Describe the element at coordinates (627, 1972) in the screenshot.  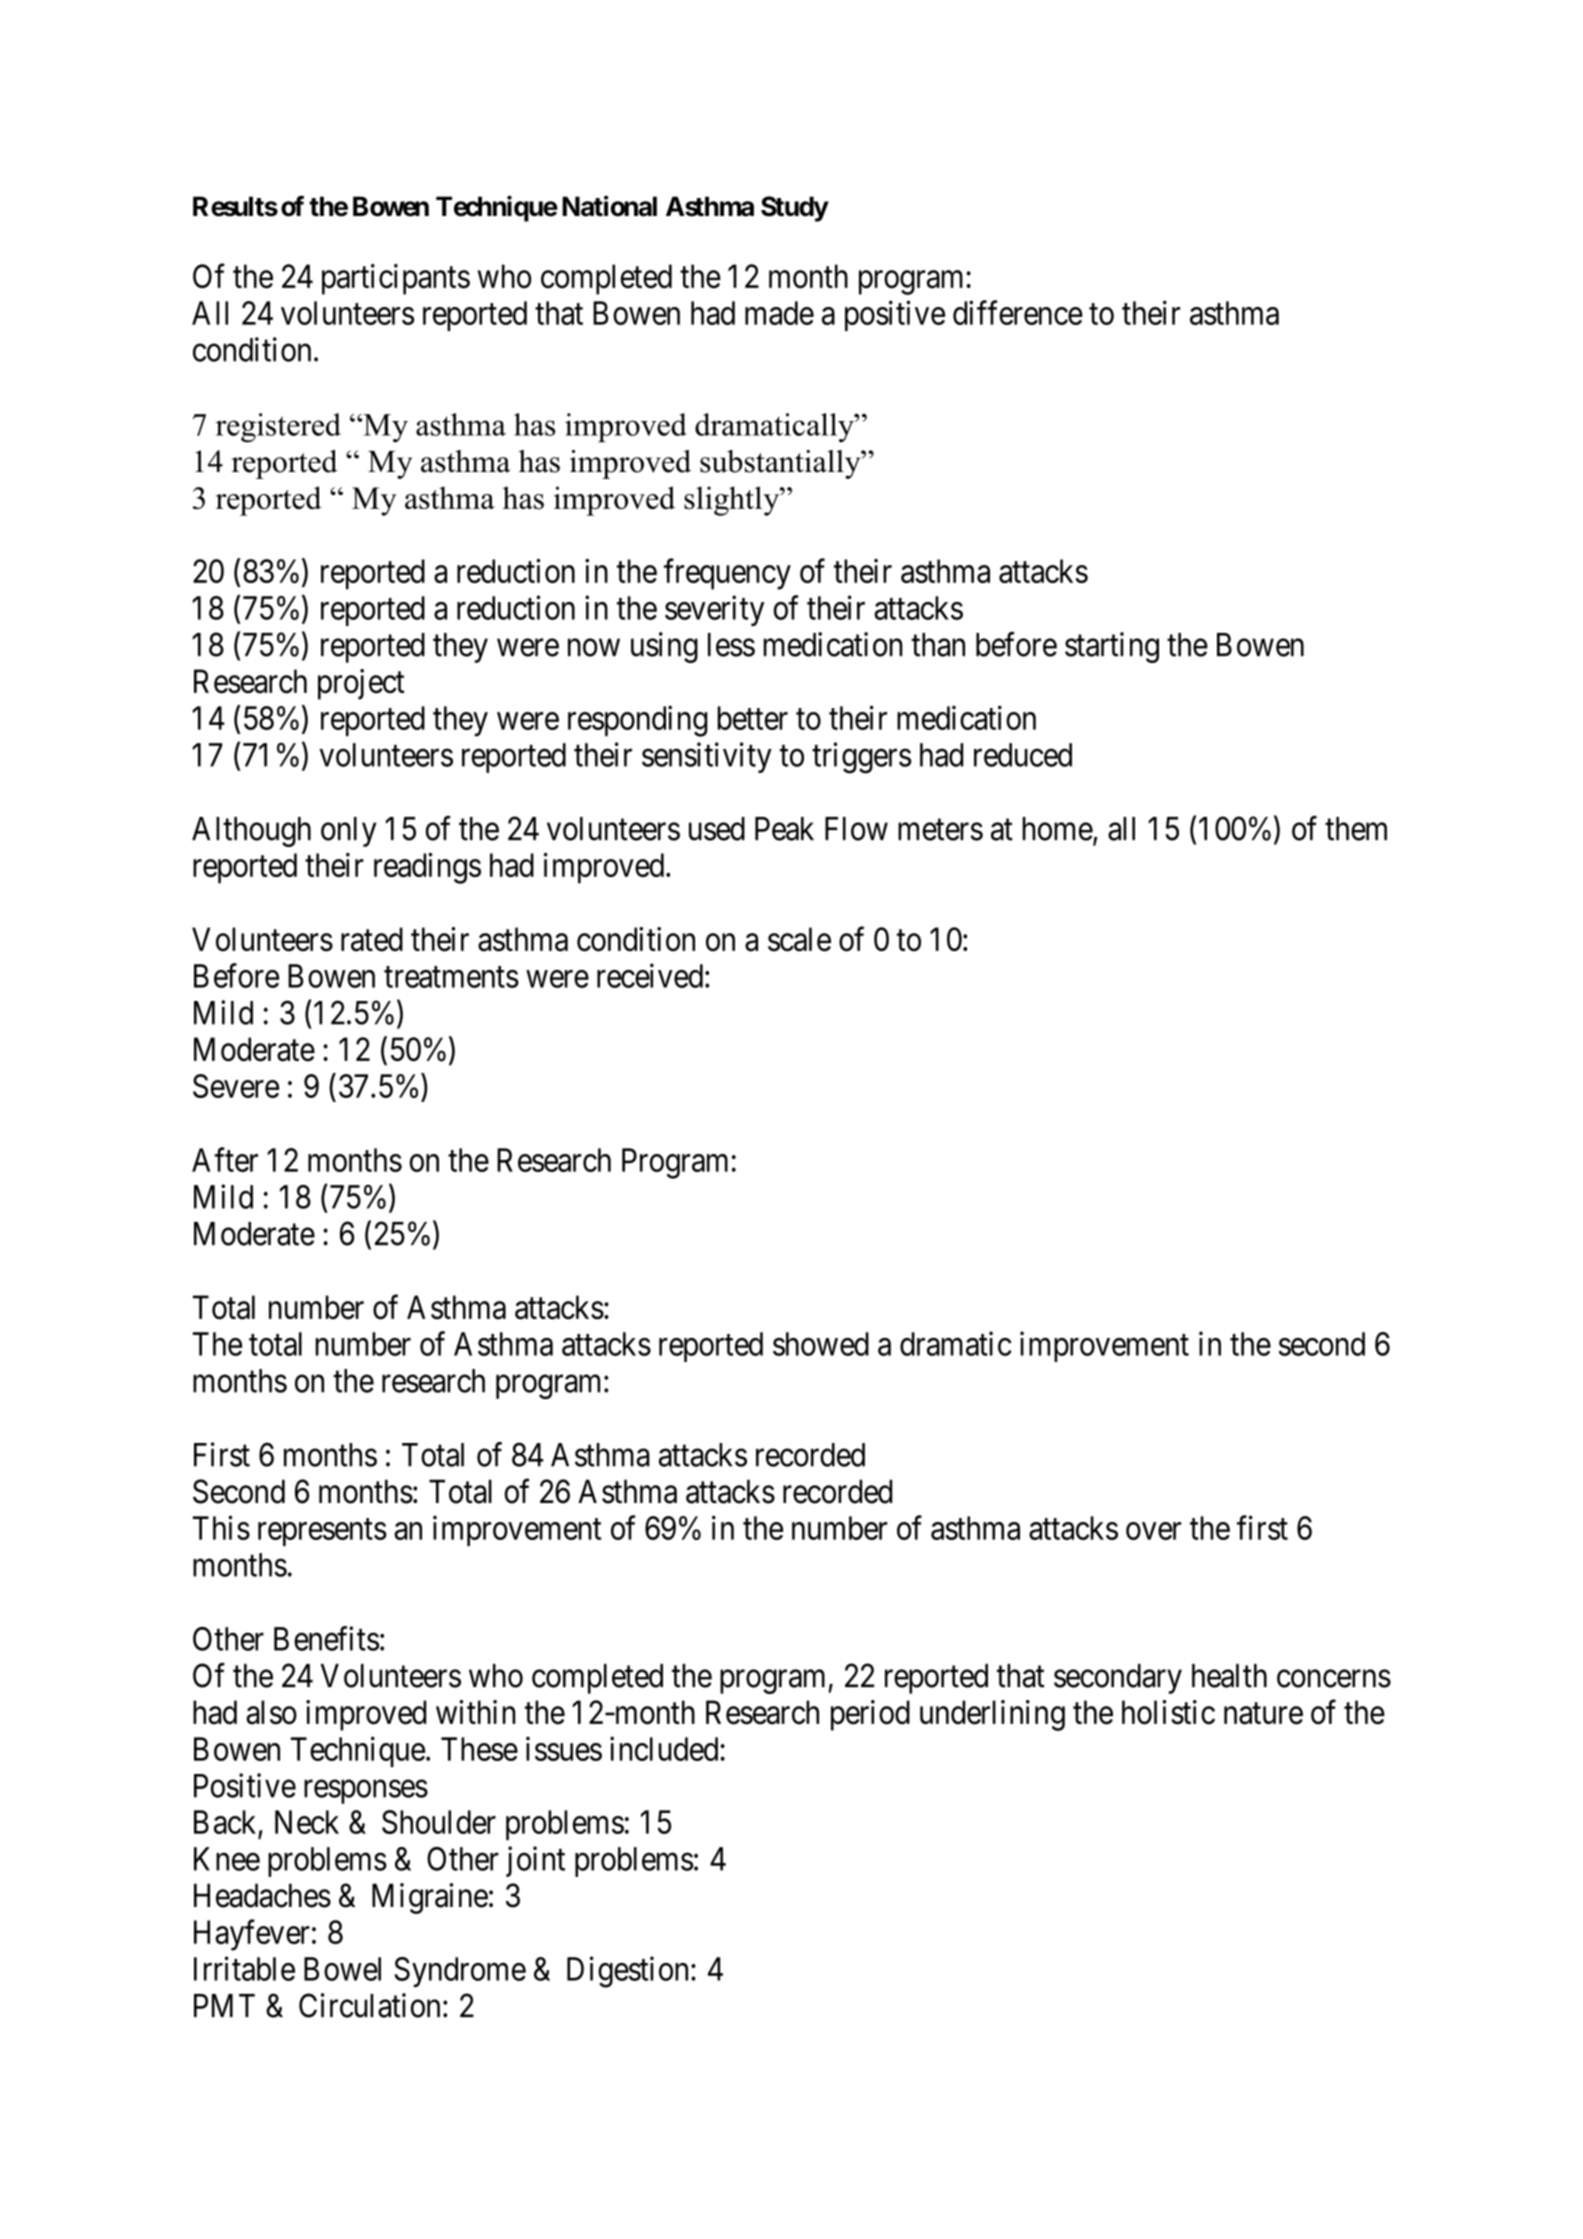
I see `Digestion` at that location.
